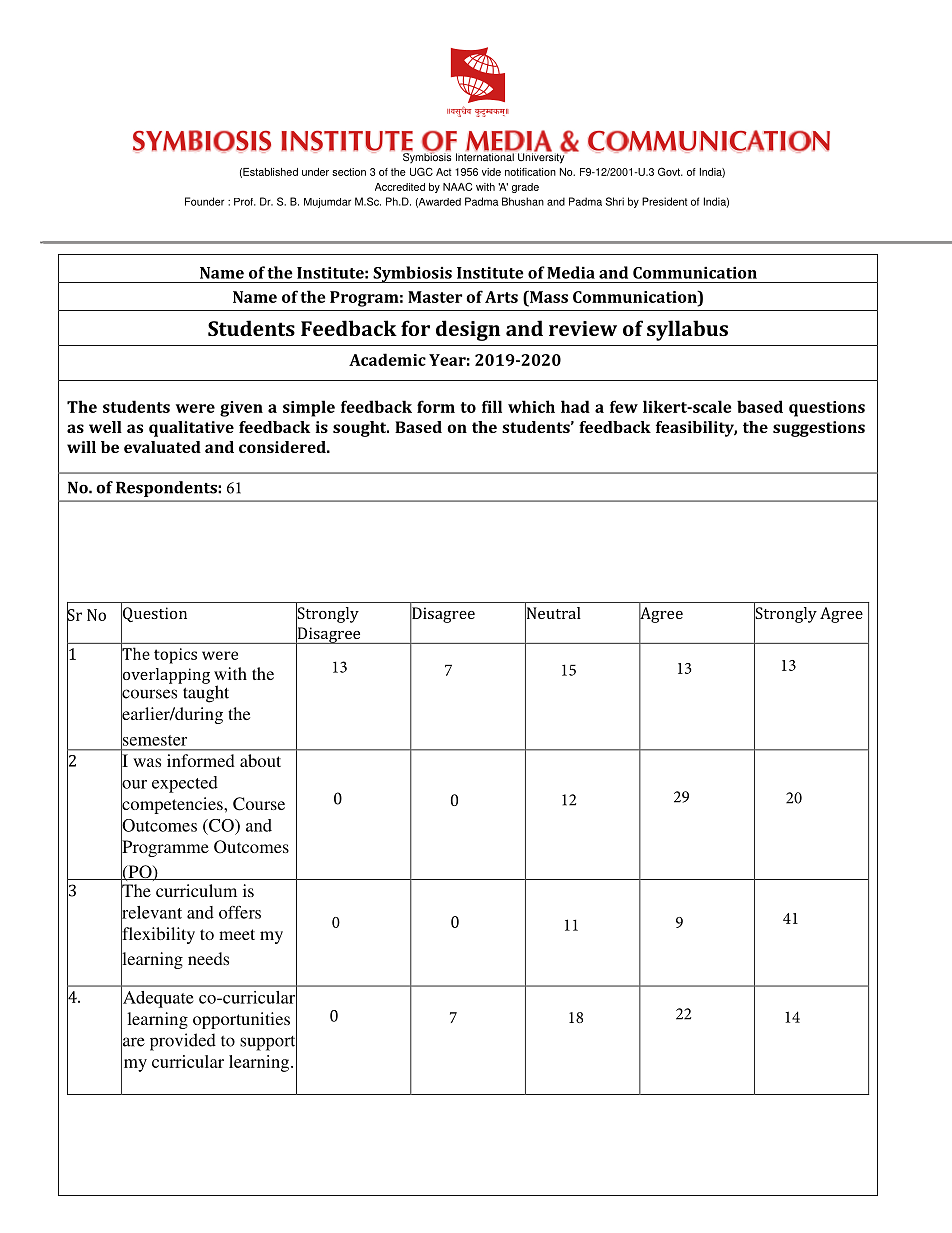 The height and width of the screenshot is (1233, 952). Describe the element at coordinates (349, 172) in the screenshot. I see `section` at that location.
